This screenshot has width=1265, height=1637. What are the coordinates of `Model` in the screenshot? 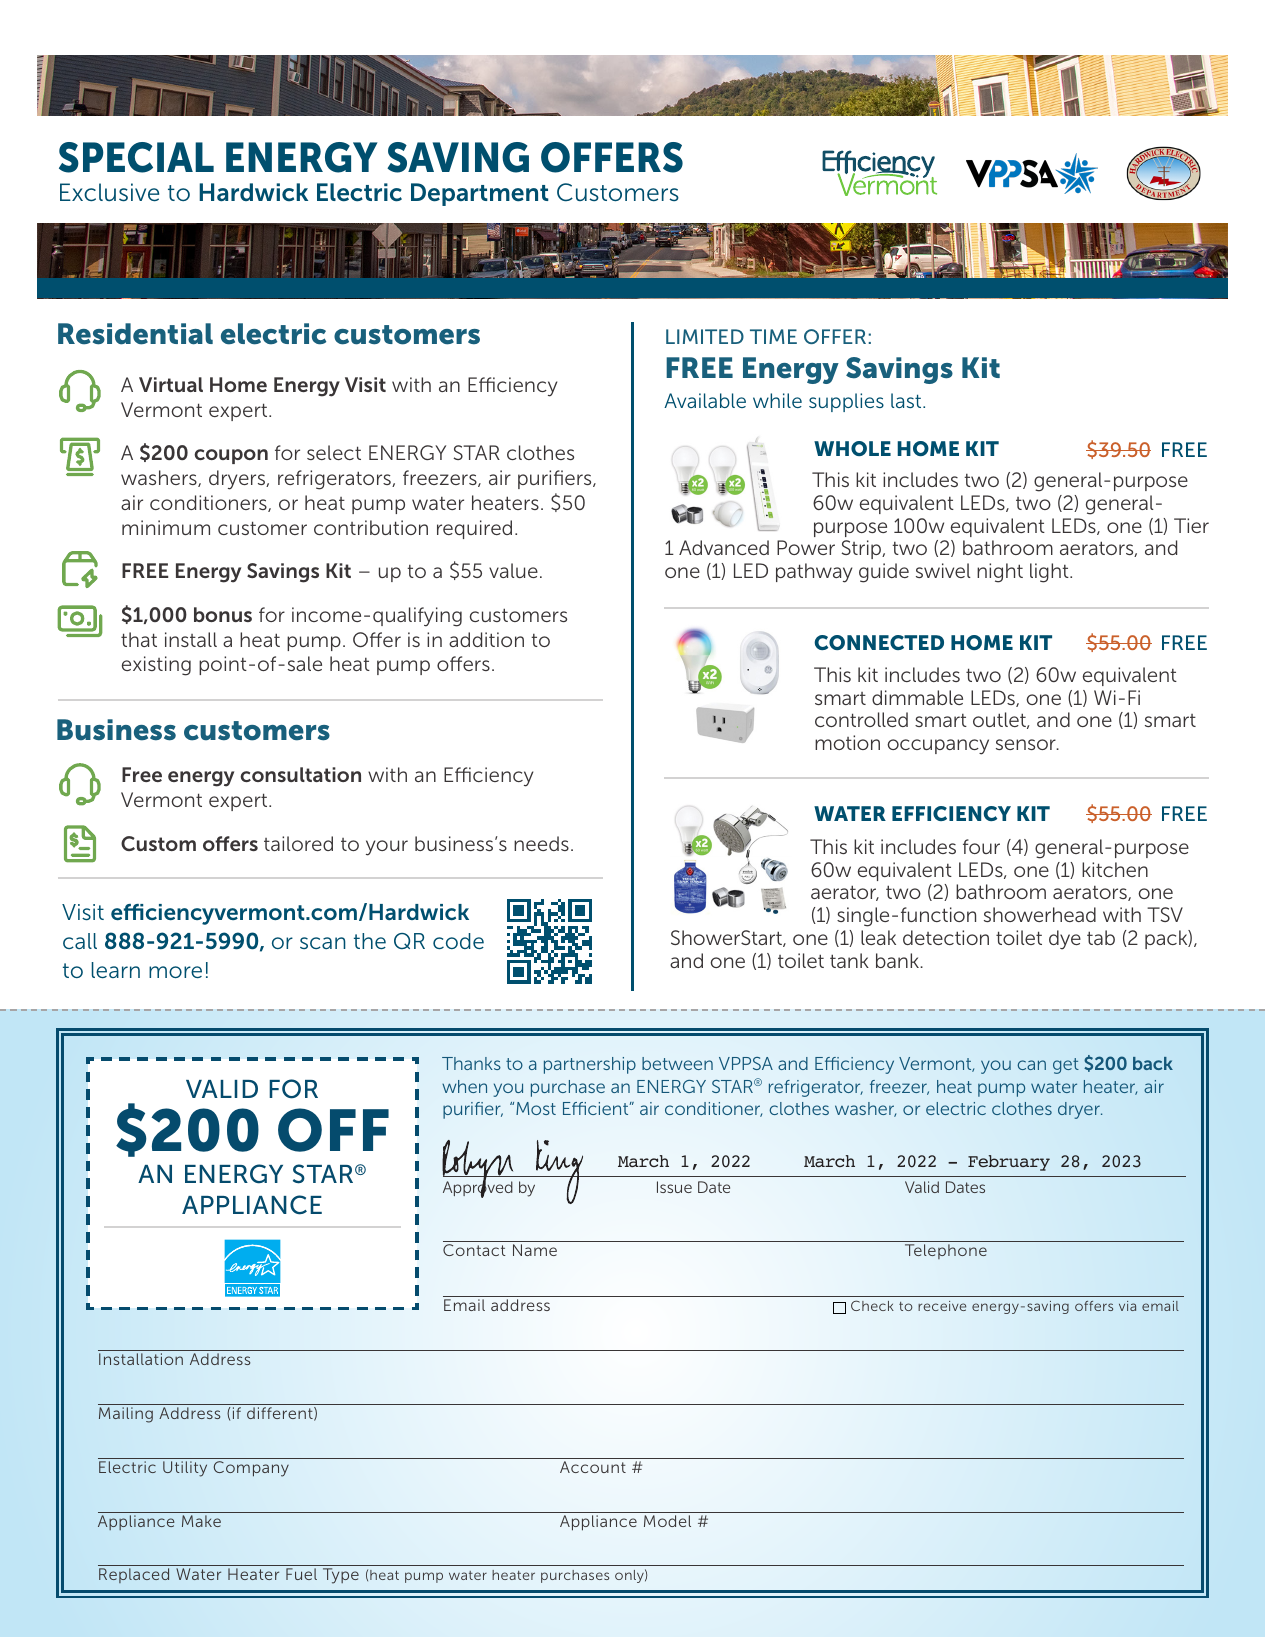 It's located at (667, 1521).
